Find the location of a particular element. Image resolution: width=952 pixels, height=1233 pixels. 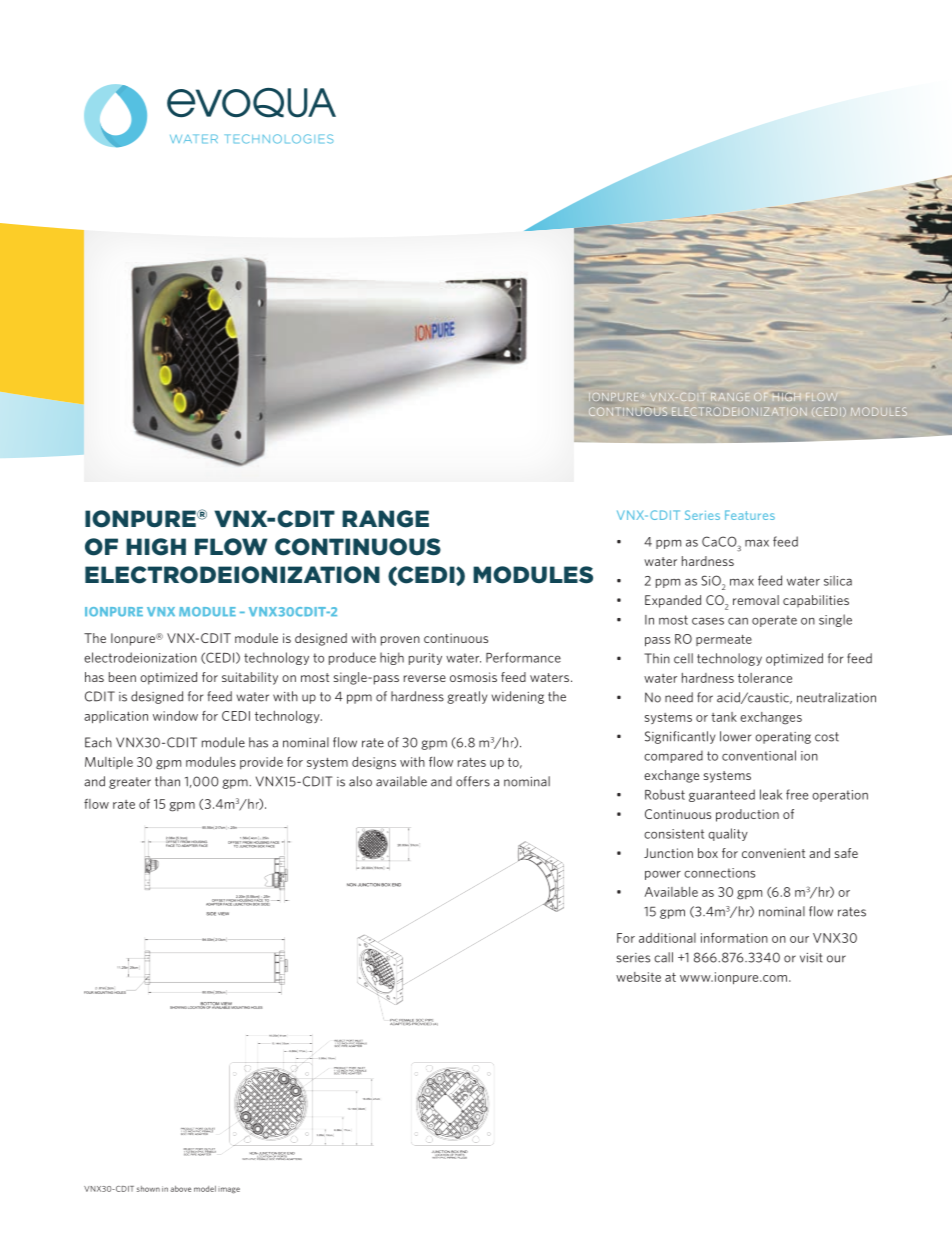

proven is located at coordinates (400, 641).
